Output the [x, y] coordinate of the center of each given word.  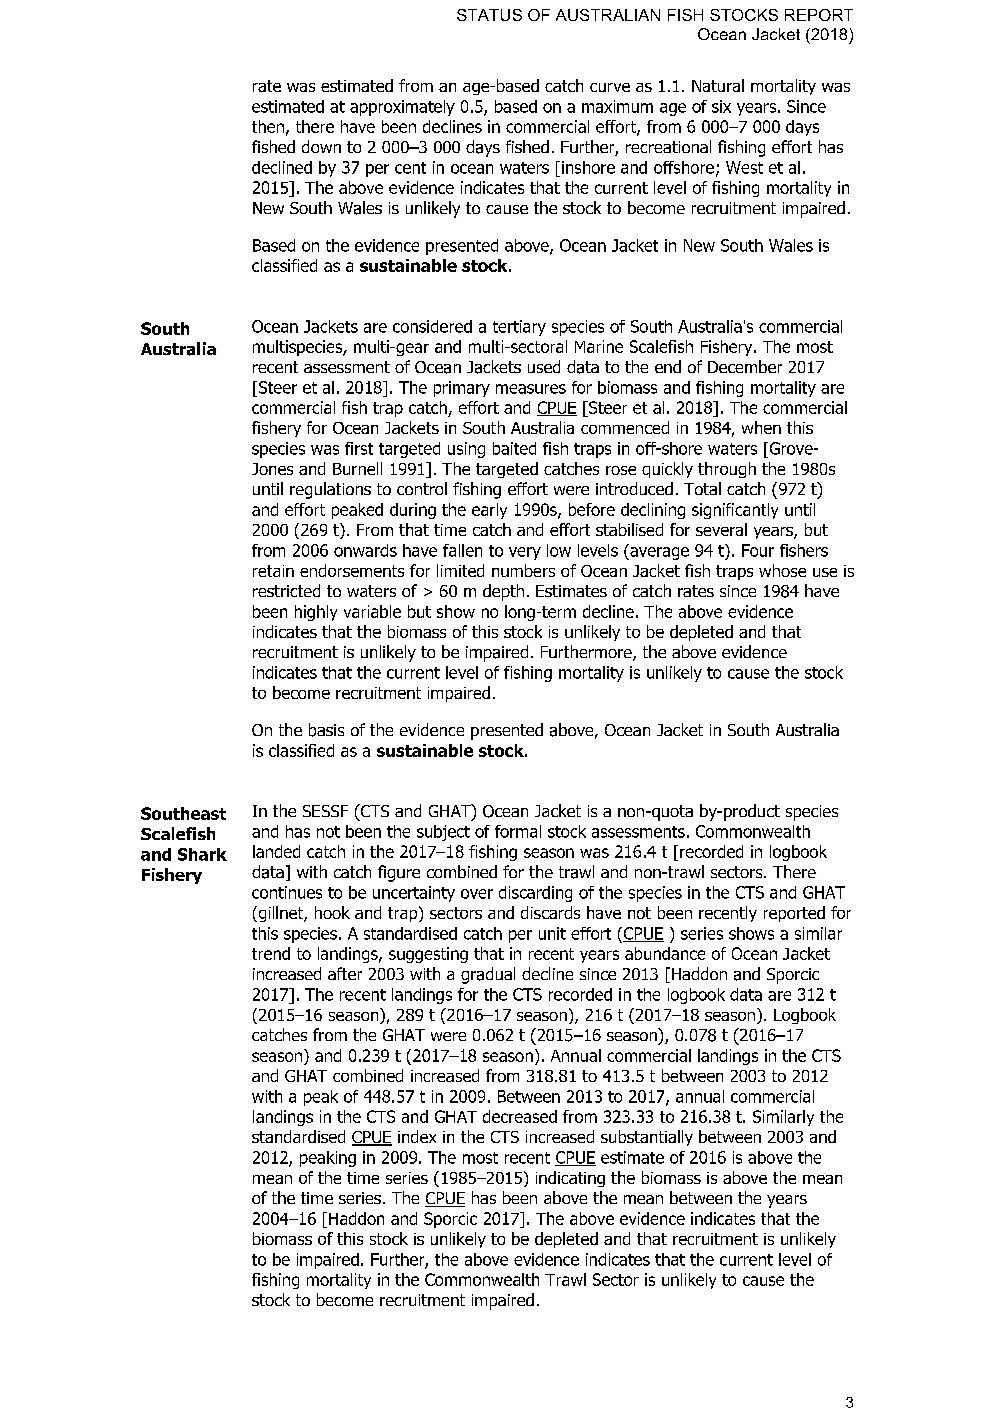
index [417, 1136]
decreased [520, 1116]
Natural [718, 85]
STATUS [489, 15]
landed [276, 851]
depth [503, 592]
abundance [665, 953]
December [745, 366]
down [321, 146]
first [359, 448]
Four [758, 550]
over [477, 894]
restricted [286, 590]
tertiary [519, 328]
